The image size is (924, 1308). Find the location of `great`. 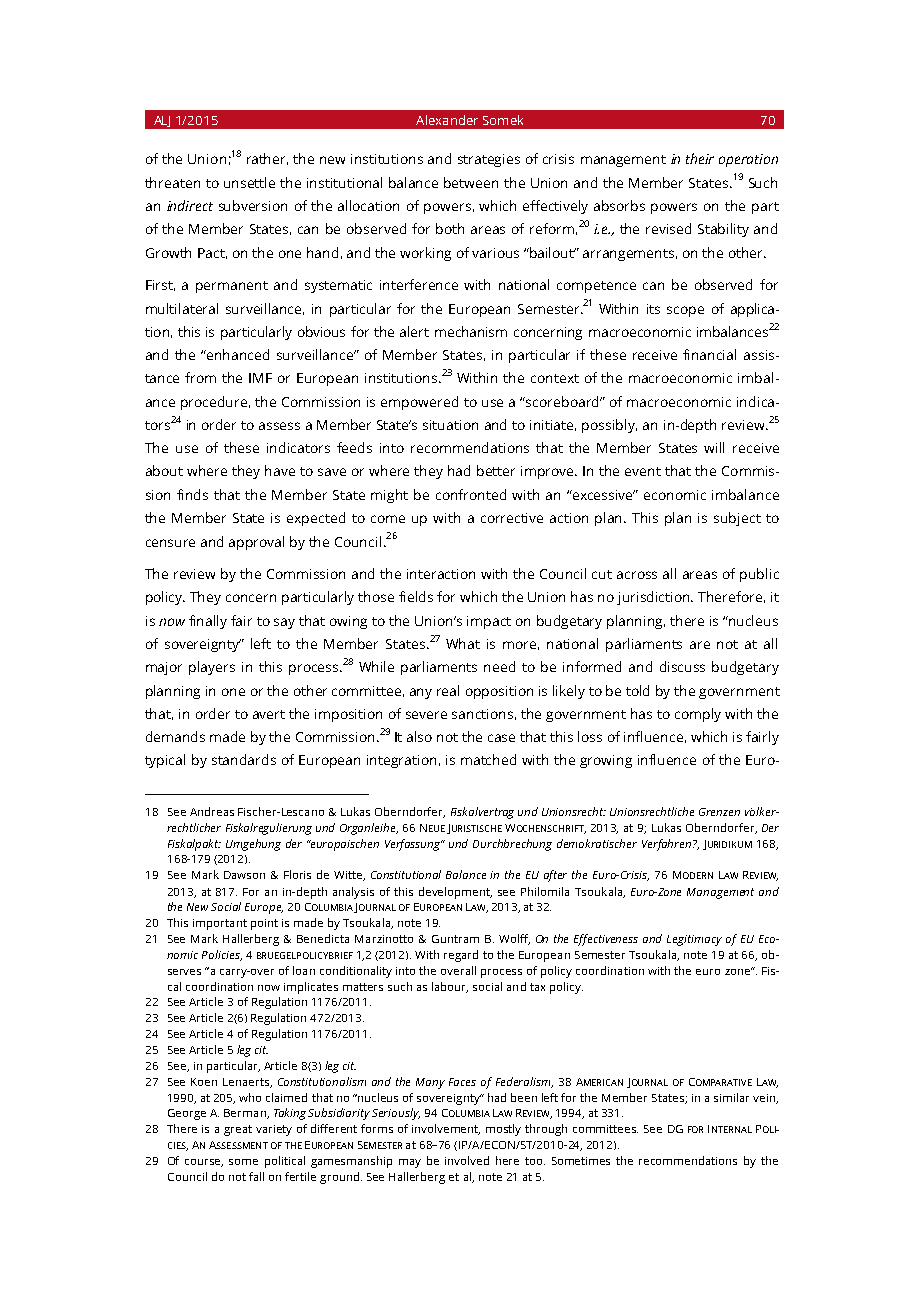

great is located at coordinates (238, 1130).
